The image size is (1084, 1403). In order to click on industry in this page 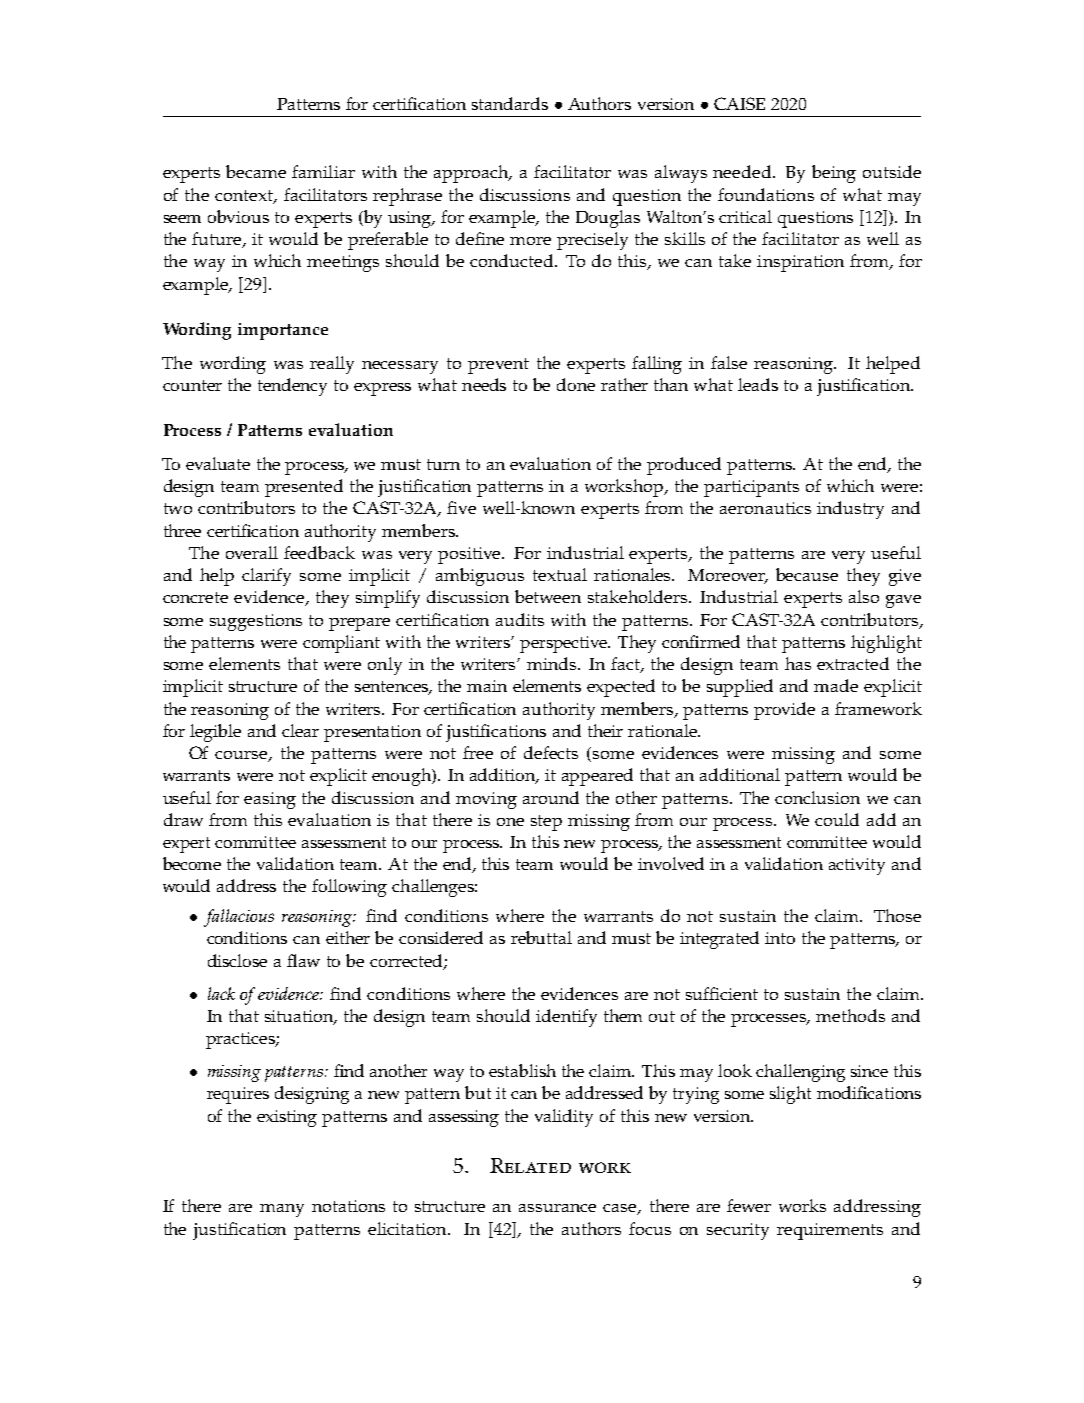, I will do `click(850, 510)`.
